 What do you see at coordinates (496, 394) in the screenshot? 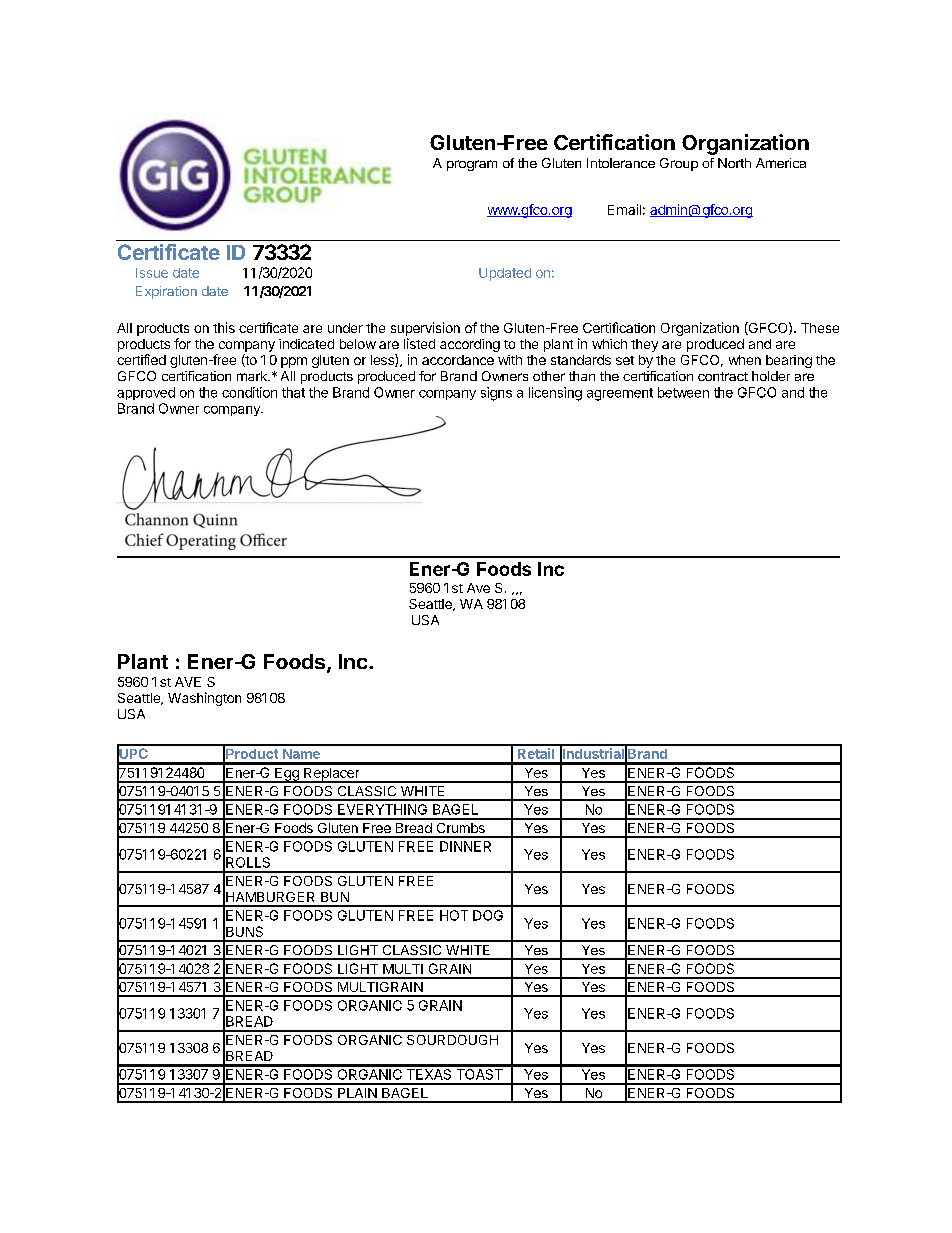
I see `signs` at bounding box center [496, 394].
